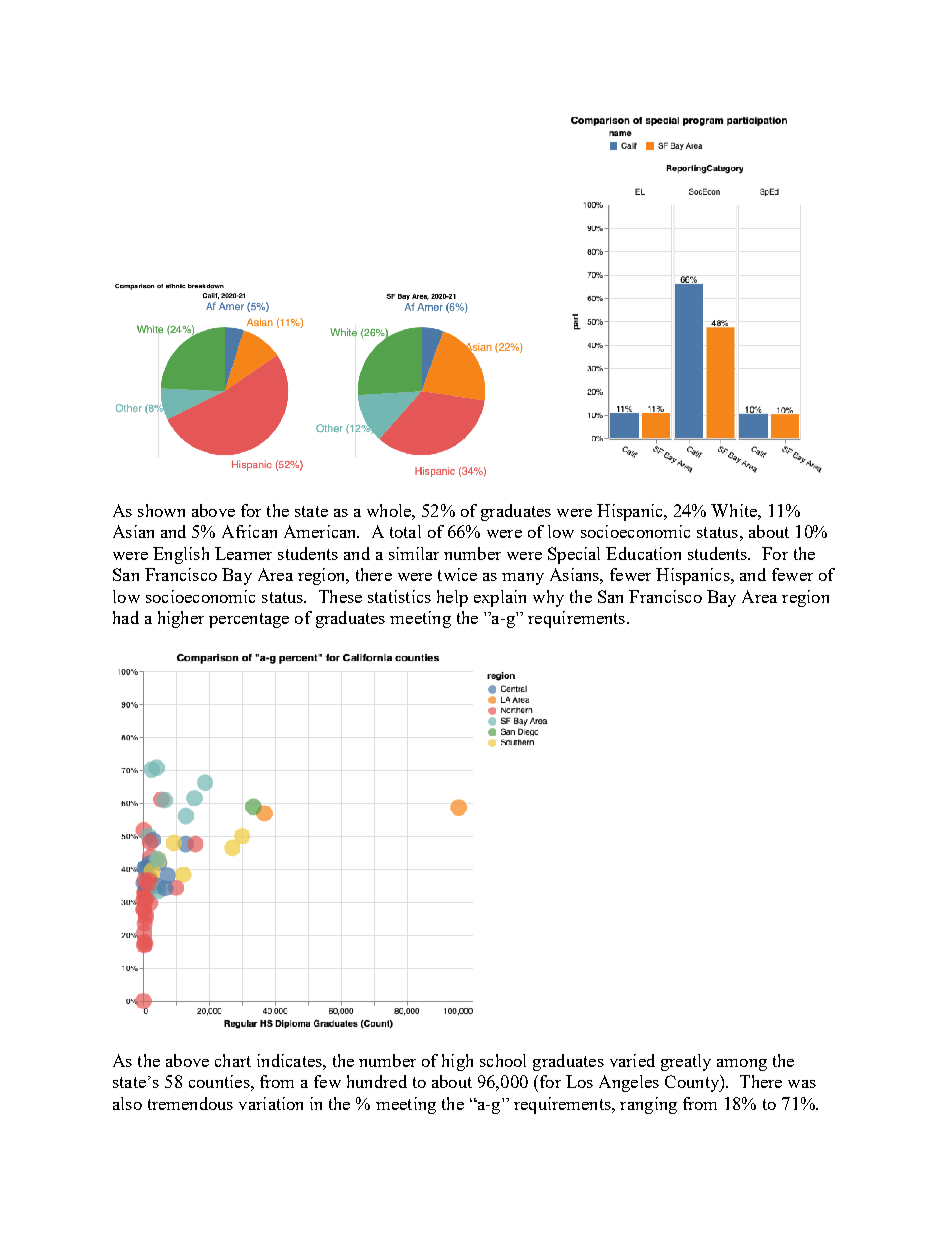 The image size is (952, 1233). What do you see at coordinates (452, 598) in the page?
I see `help` at bounding box center [452, 598].
